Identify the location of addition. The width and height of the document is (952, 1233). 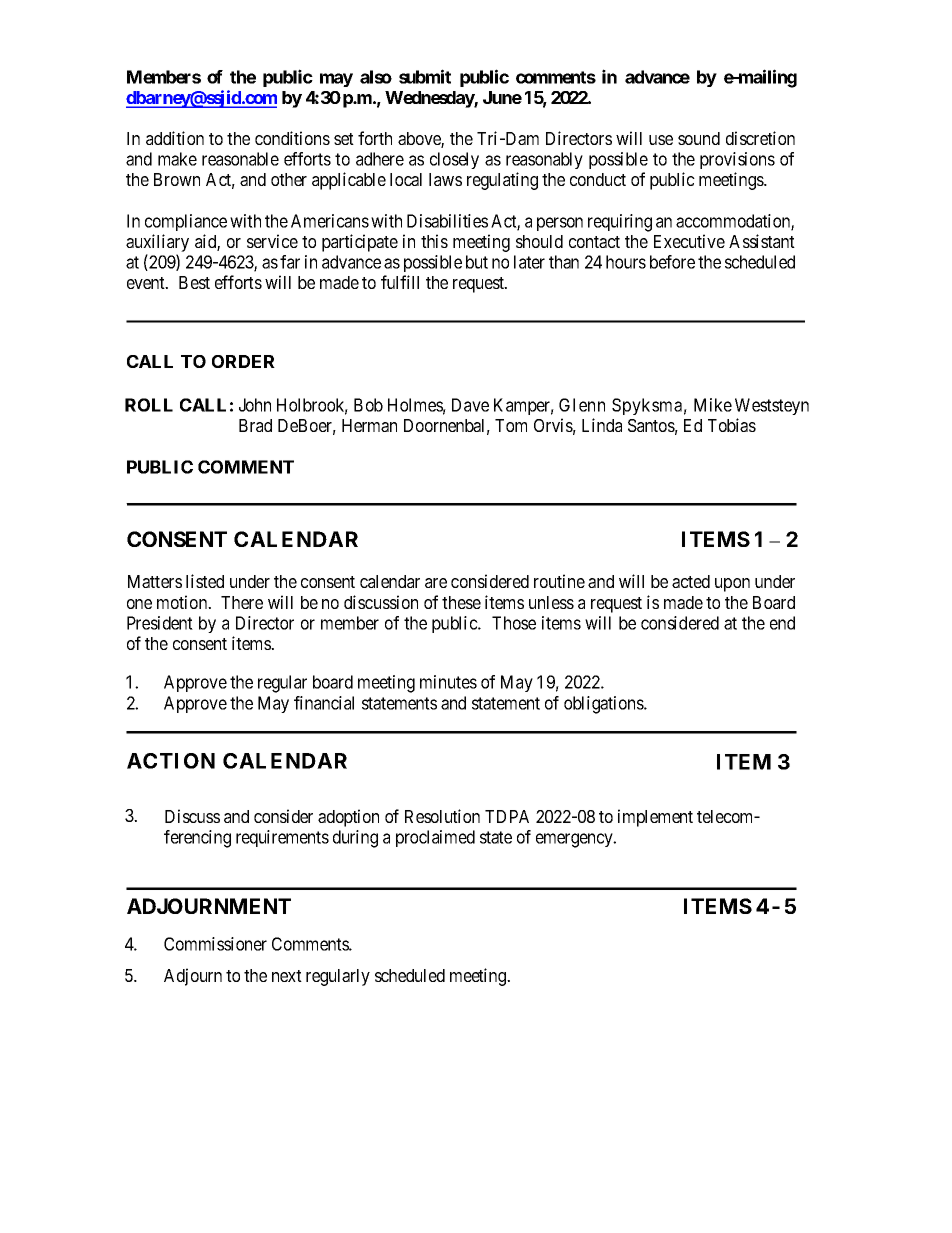
(175, 138).
